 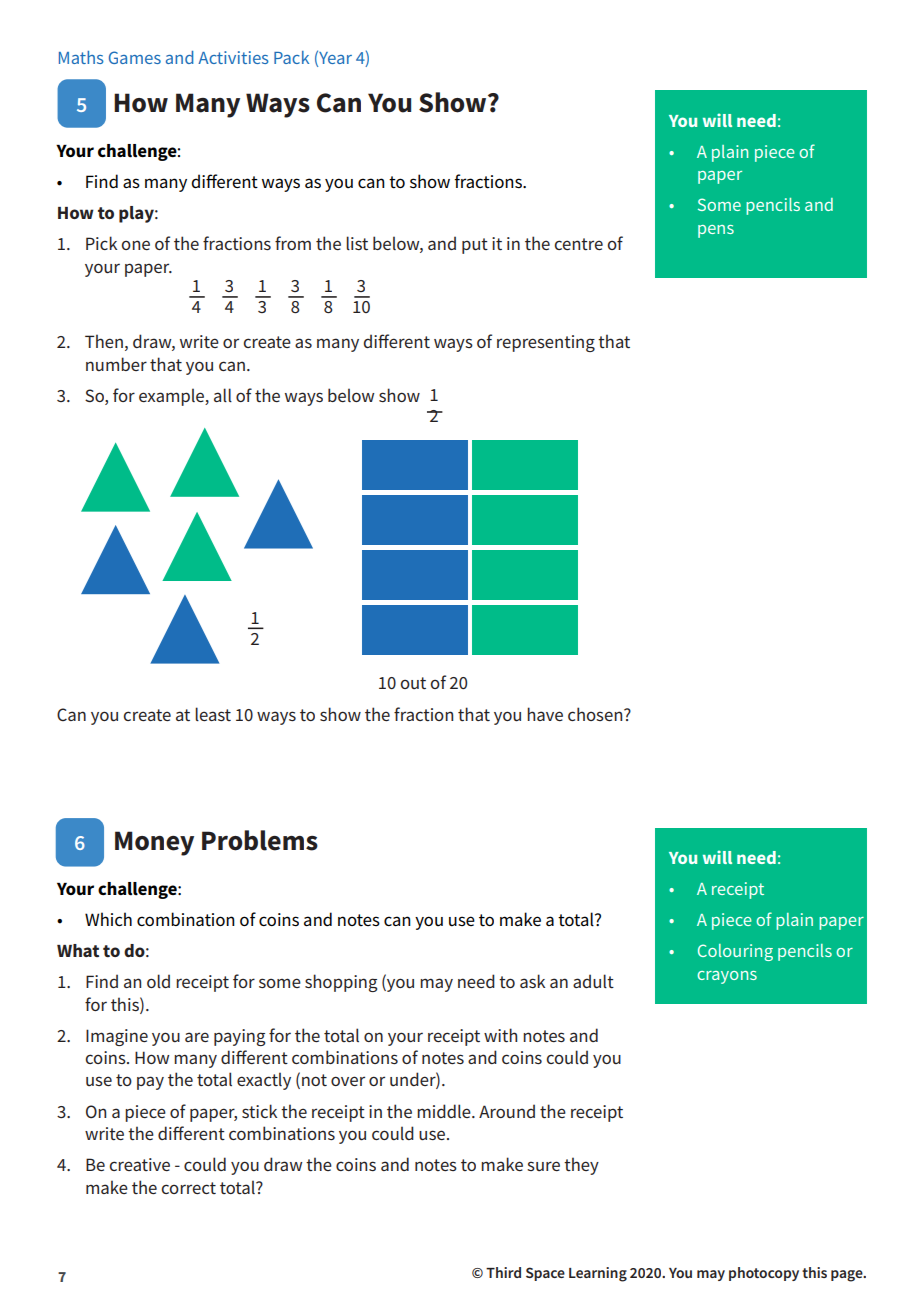 I want to click on Colouring, so click(x=735, y=952).
